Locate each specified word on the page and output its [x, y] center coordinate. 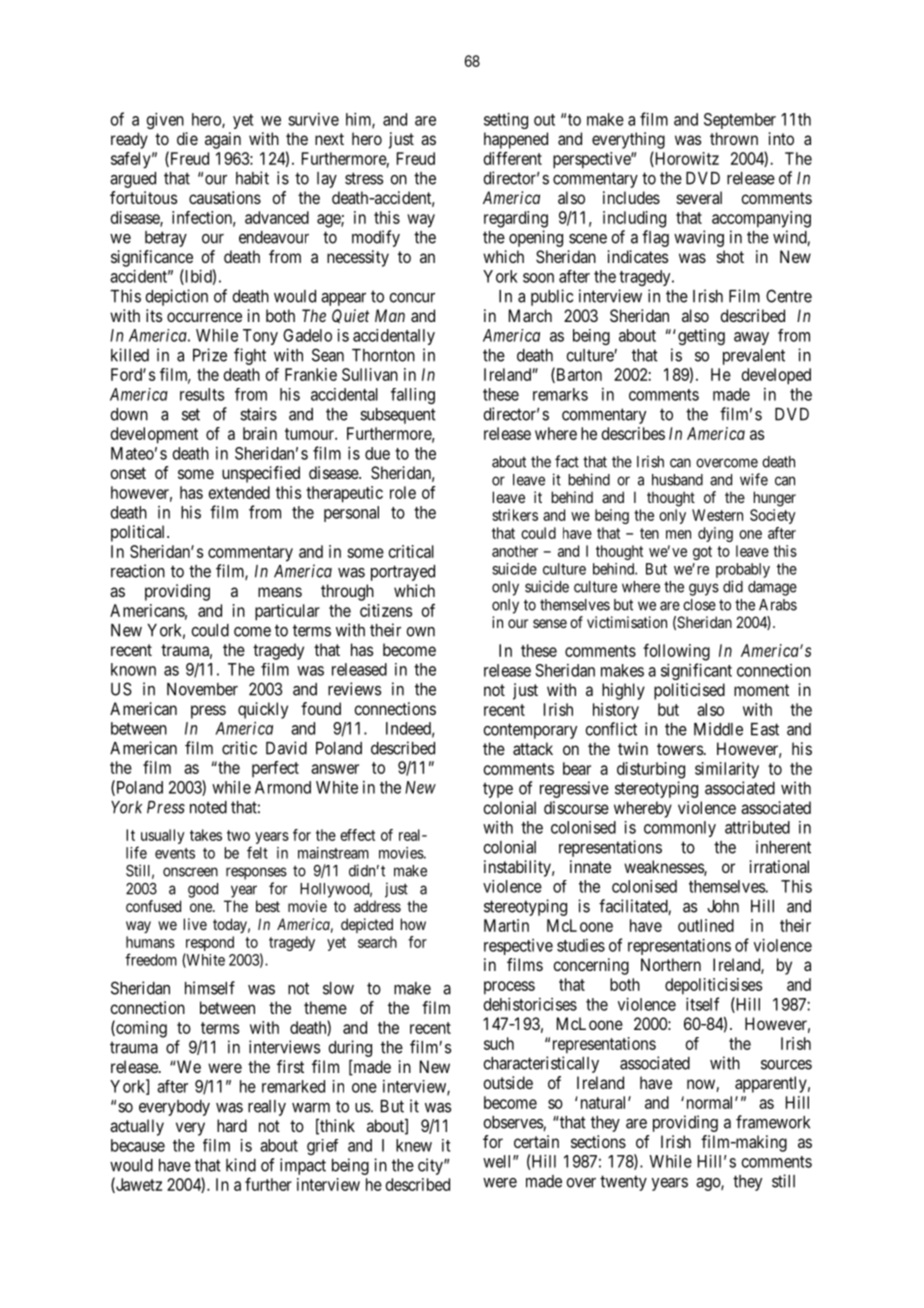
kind [241, 1165]
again [223, 140]
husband [677, 480]
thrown [734, 138]
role [403, 492]
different [513, 158]
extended [239, 492]
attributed [757, 827]
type [498, 790]
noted [208, 807]
